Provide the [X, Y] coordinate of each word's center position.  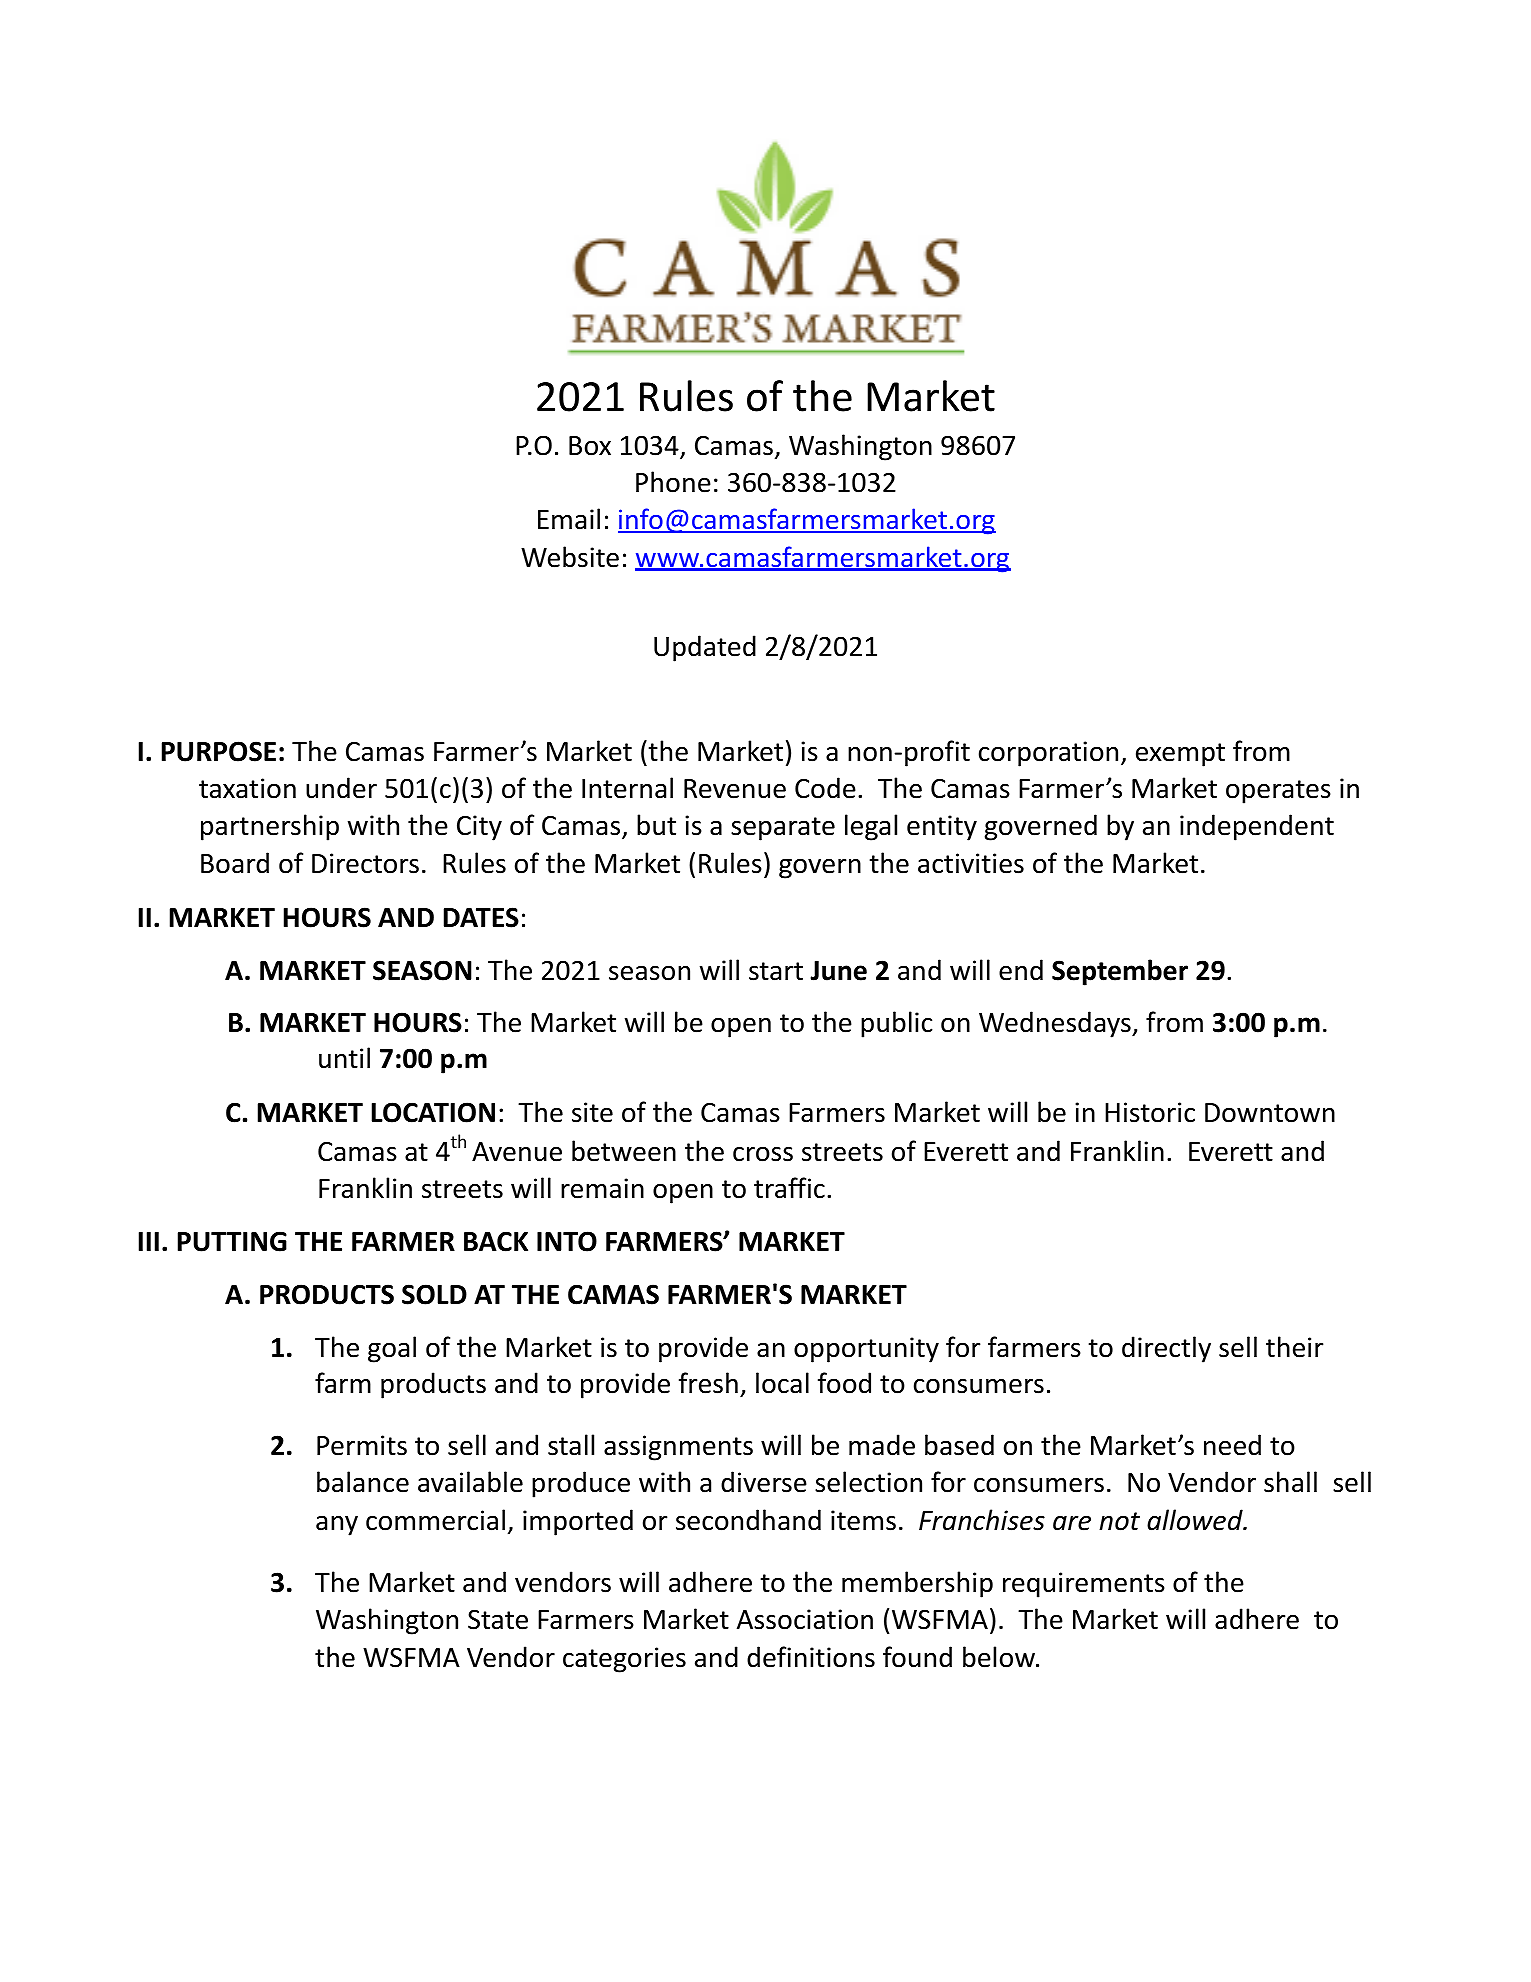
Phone [673, 482]
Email [569, 519]
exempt [1180, 755]
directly [1166, 1349]
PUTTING [232, 1241]
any [337, 1526]
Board [235, 863]
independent [1257, 827]
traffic [789, 1188]
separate [783, 829]
